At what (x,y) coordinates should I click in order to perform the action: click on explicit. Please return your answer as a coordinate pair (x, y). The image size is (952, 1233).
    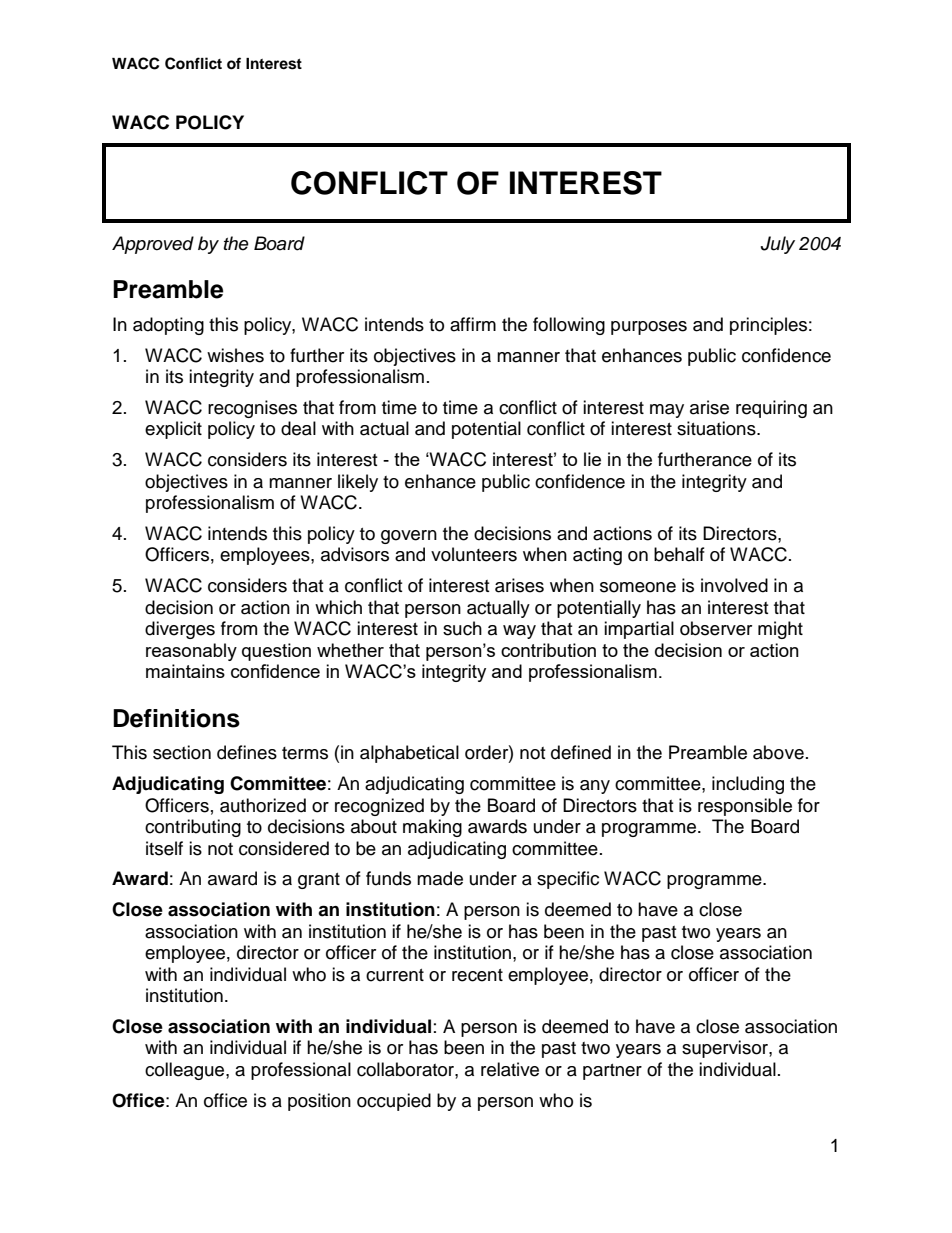
    Looking at the image, I should click on (173, 430).
